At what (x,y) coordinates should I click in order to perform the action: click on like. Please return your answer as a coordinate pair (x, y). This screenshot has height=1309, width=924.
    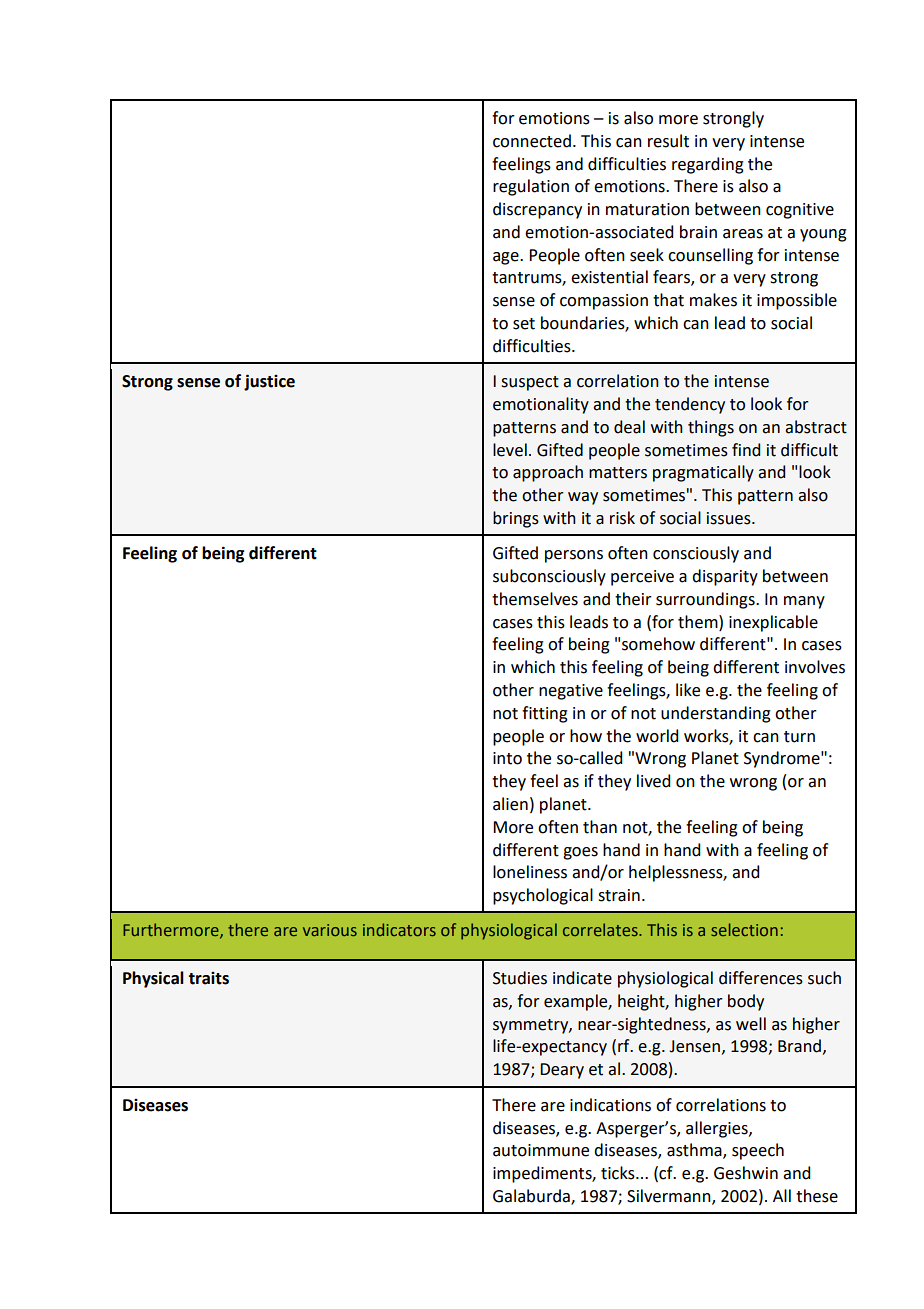
    Looking at the image, I should click on (688, 690).
